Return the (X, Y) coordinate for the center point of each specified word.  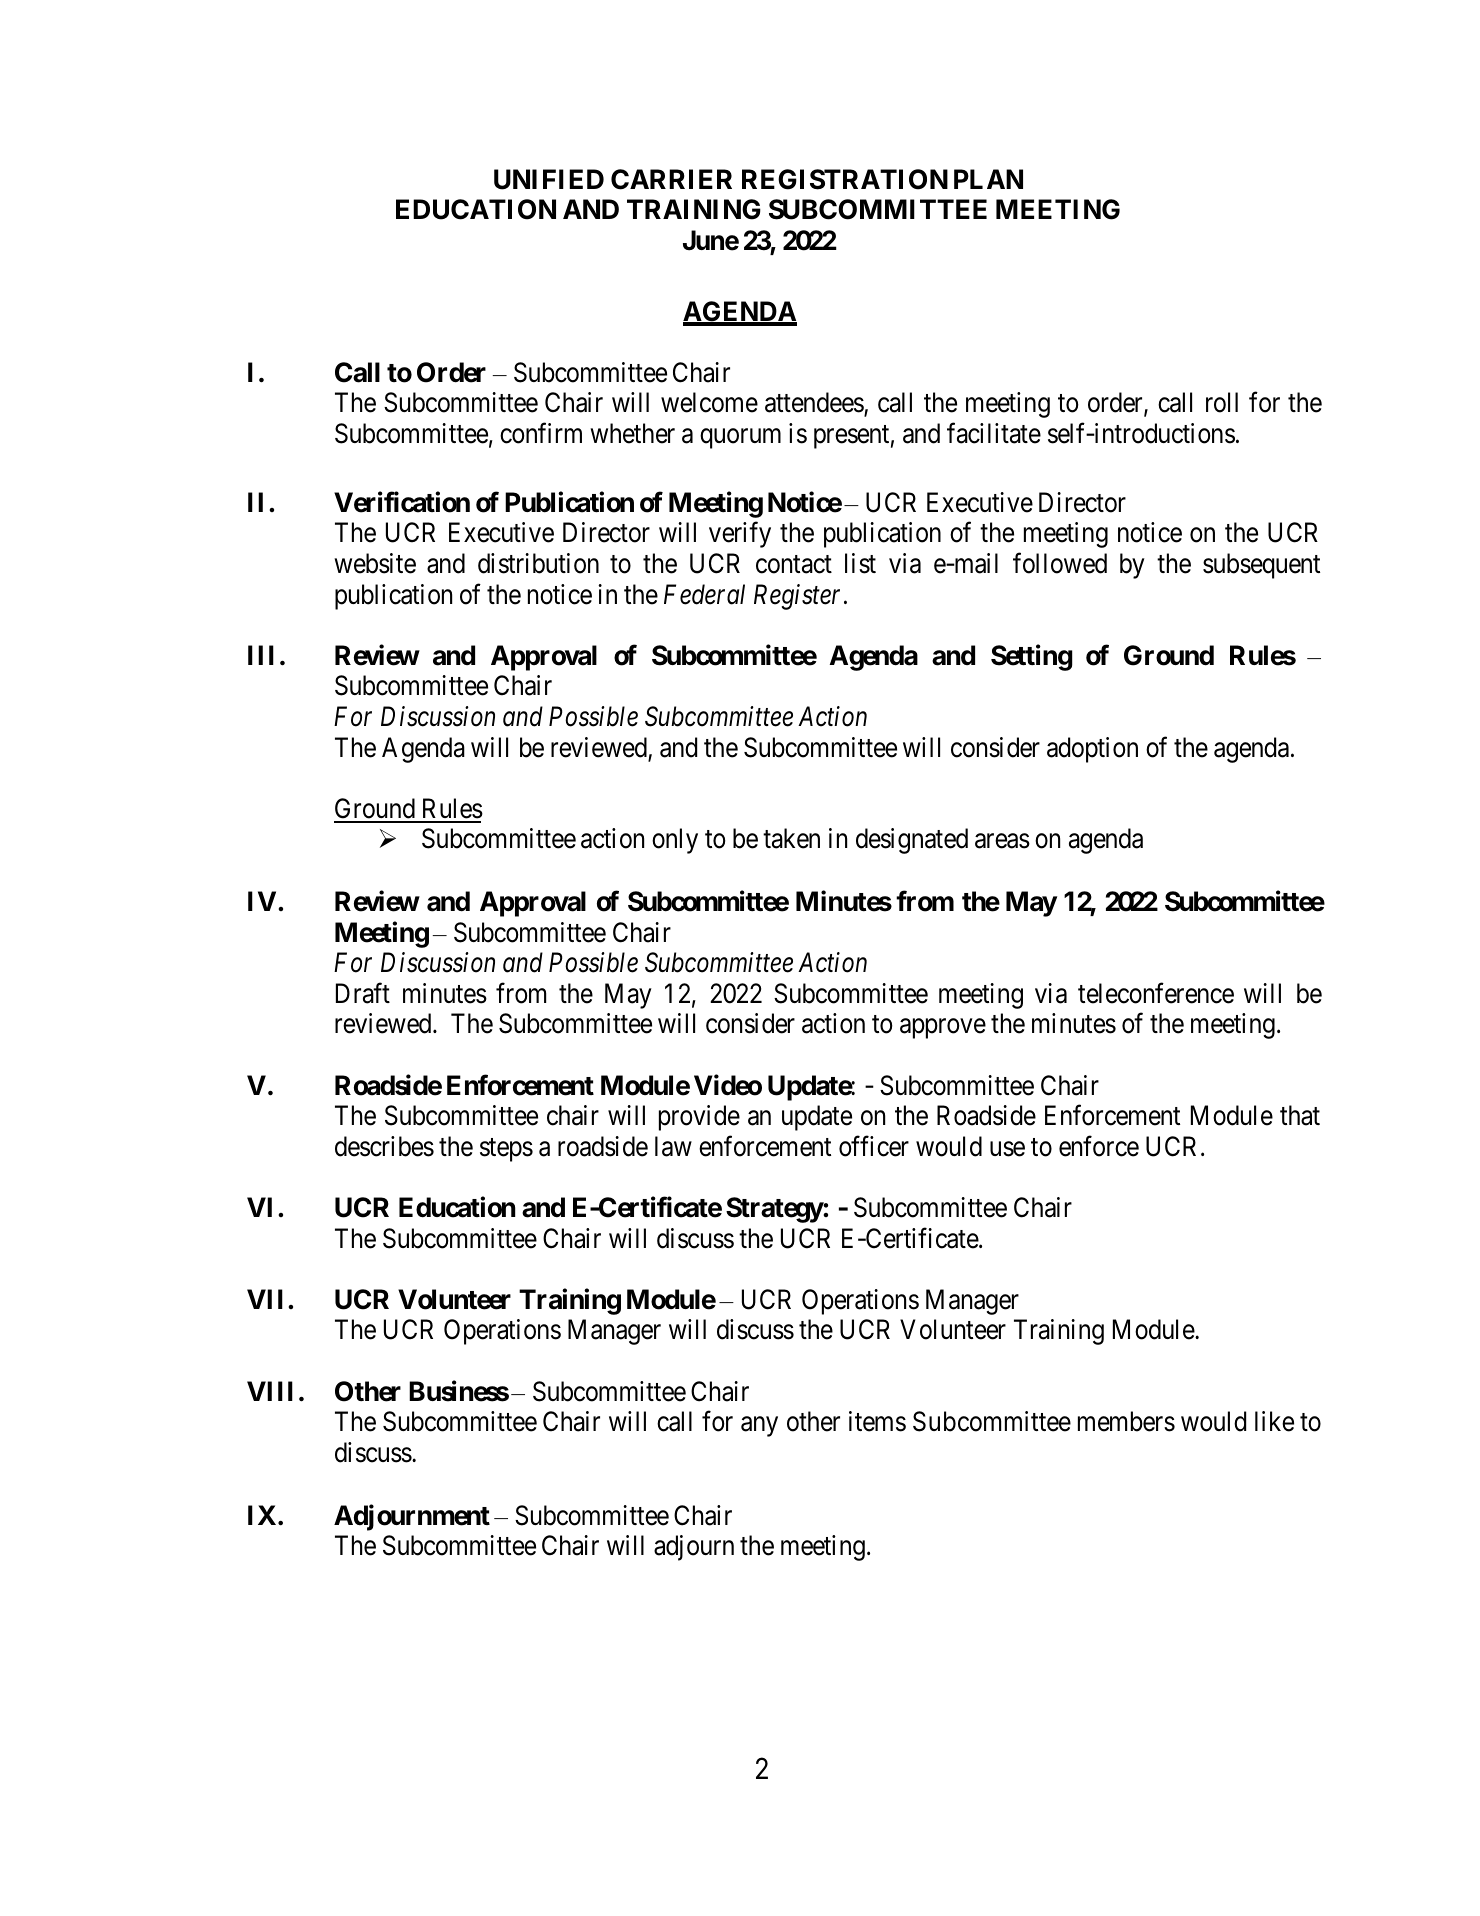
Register (799, 597)
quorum (740, 439)
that (1300, 1115)
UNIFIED (549, 179)
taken (791, 838)
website (375, 563)
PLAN (988, 179)
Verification (402, 502)
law (673, 1146)
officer (874, 1146)
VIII (270, 1391)
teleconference (1156, 993)
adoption (1092, 750)
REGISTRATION (845, 179)
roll (1222, 402)
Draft (363, 993)
